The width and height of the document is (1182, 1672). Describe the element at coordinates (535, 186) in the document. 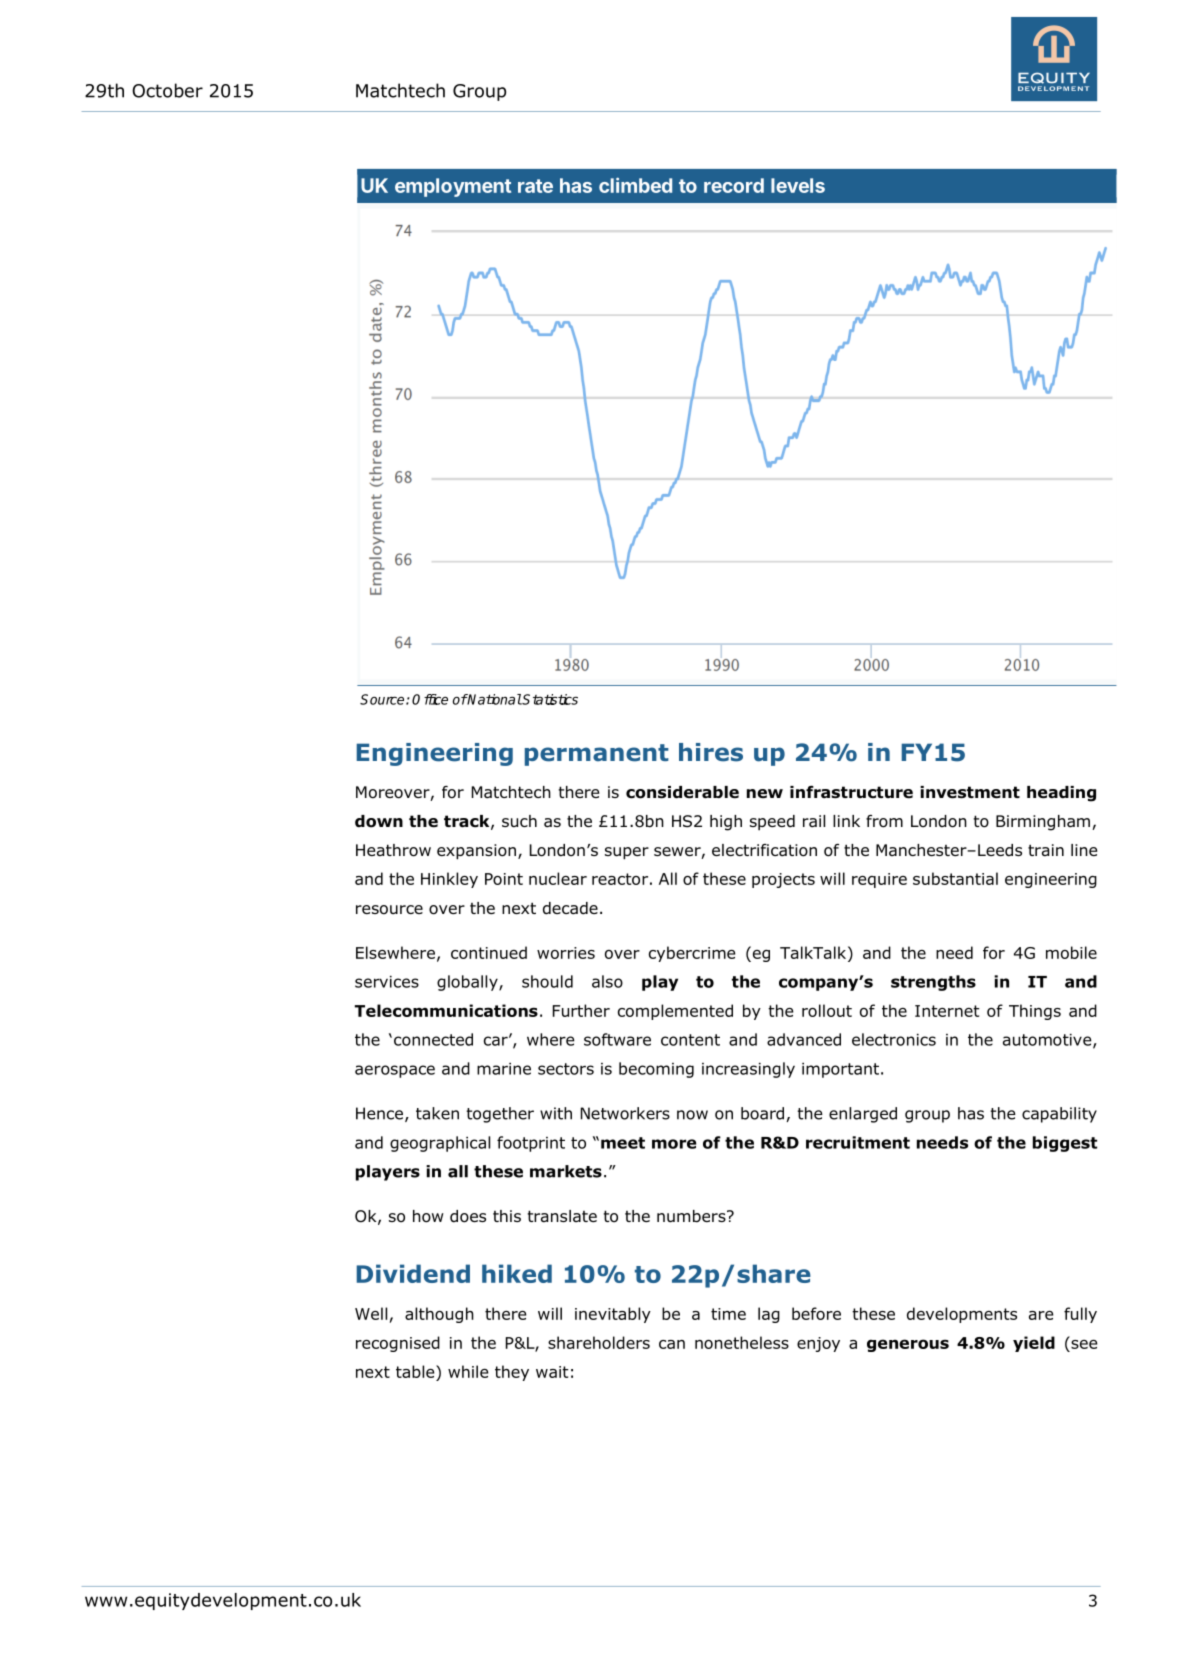

I see `rate` at that location.
